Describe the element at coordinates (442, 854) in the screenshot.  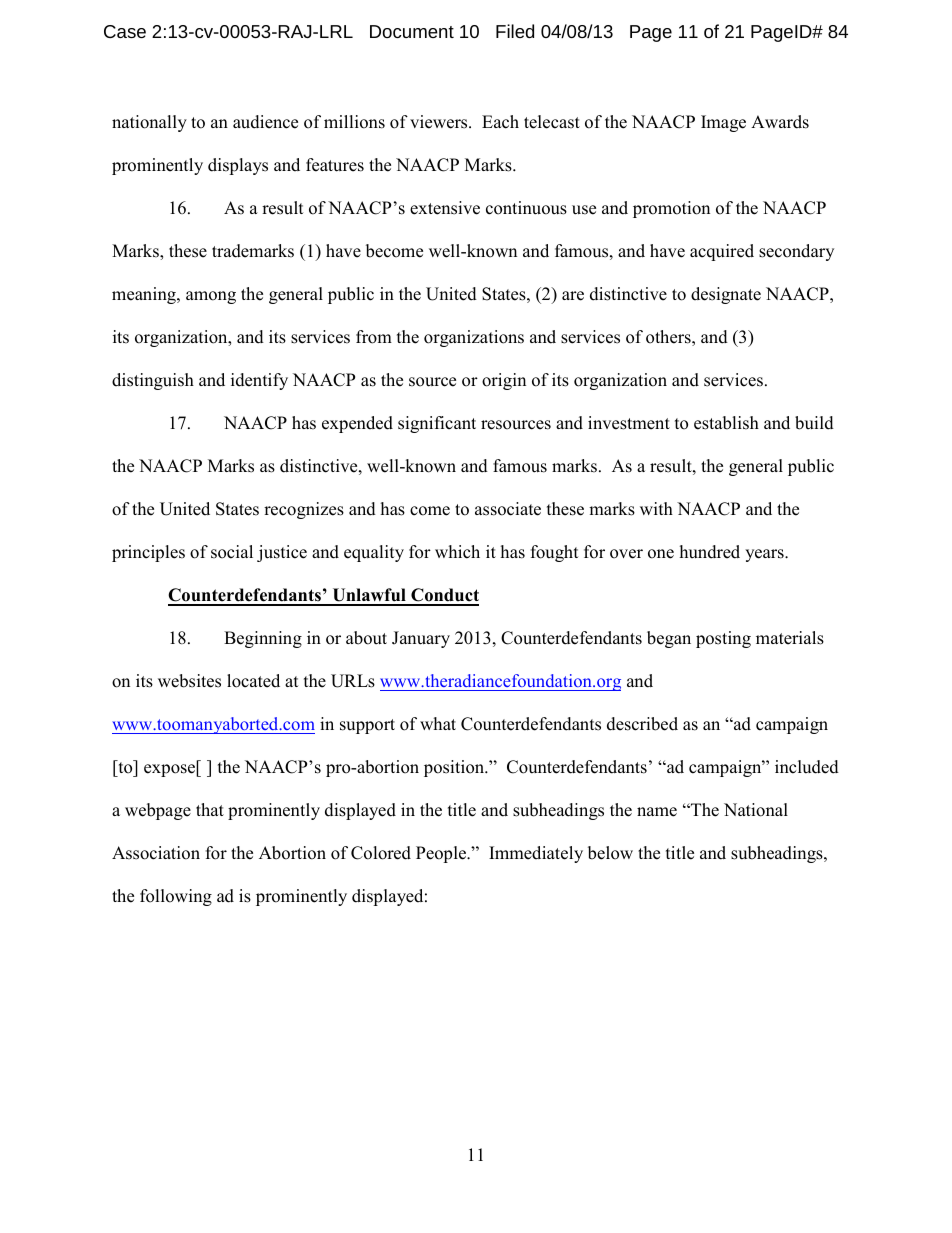
I see `People` at that location.
